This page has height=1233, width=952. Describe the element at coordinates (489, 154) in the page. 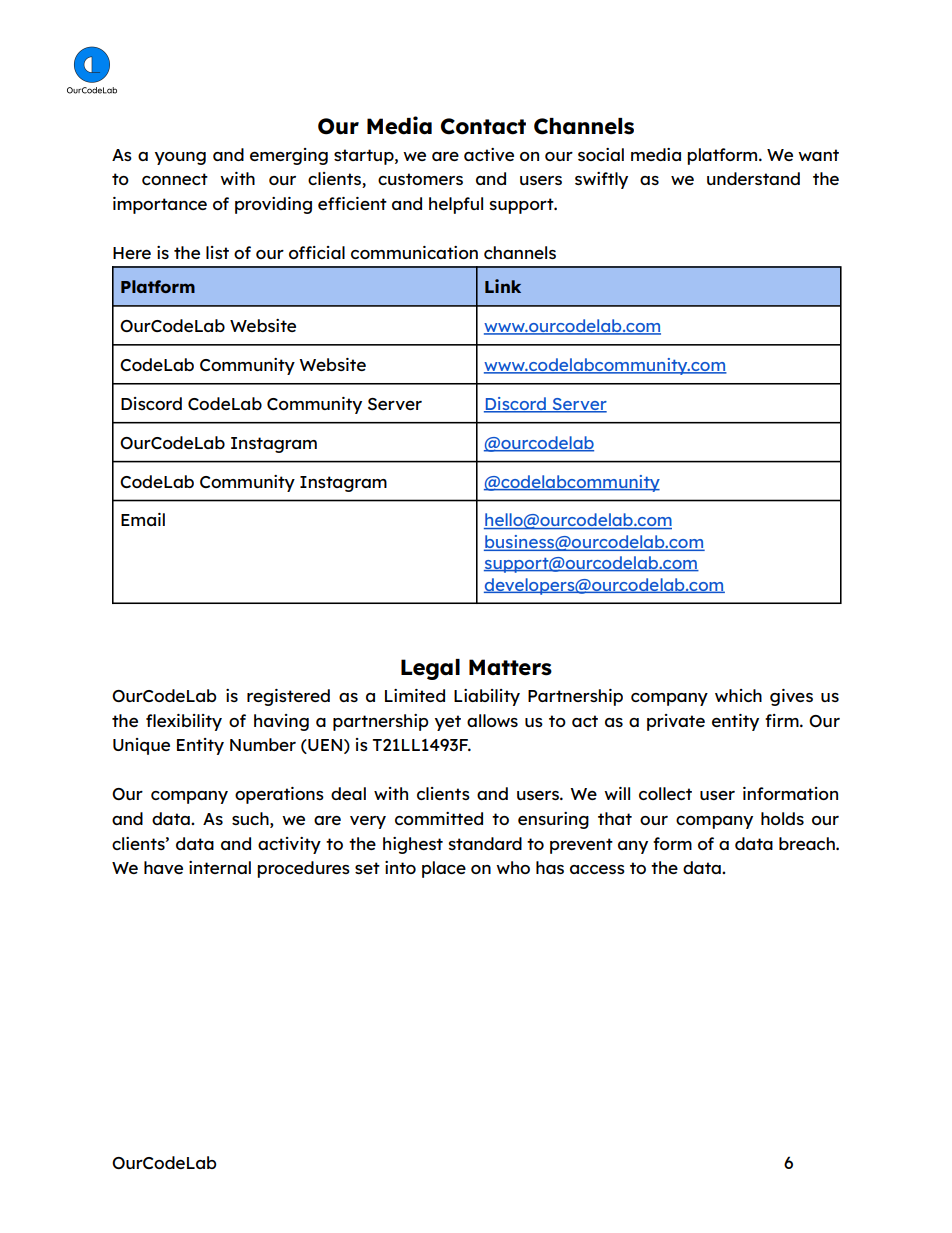

I see `active` at that location.
